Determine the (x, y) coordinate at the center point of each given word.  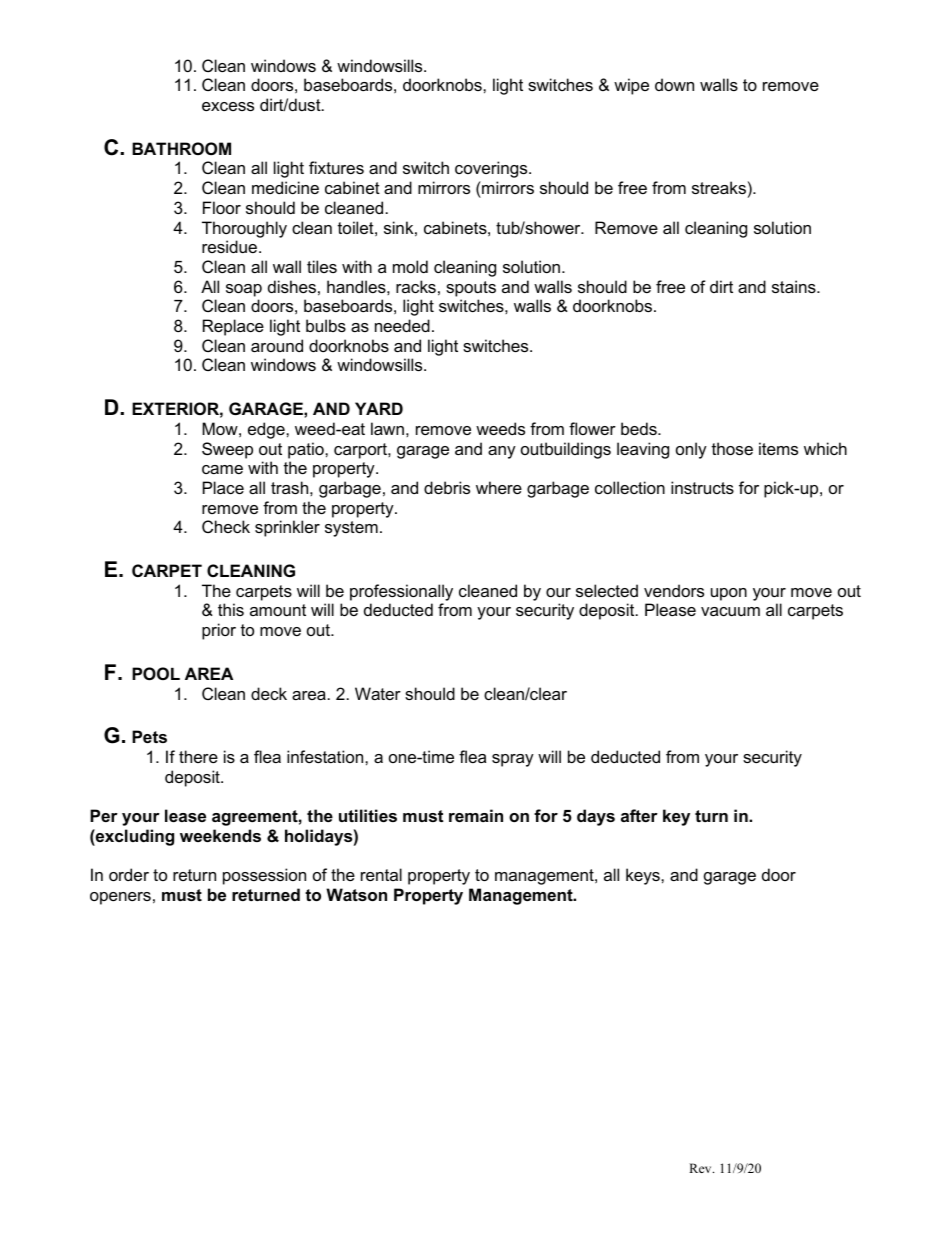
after (639, 815)
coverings (492, 169)
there (198, 756)
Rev (701, 1168)
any (502, 452)
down (674, 84)
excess (228, 106)
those (732, 448)
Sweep (227, 450)
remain (476, 815)
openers (120, 898)
